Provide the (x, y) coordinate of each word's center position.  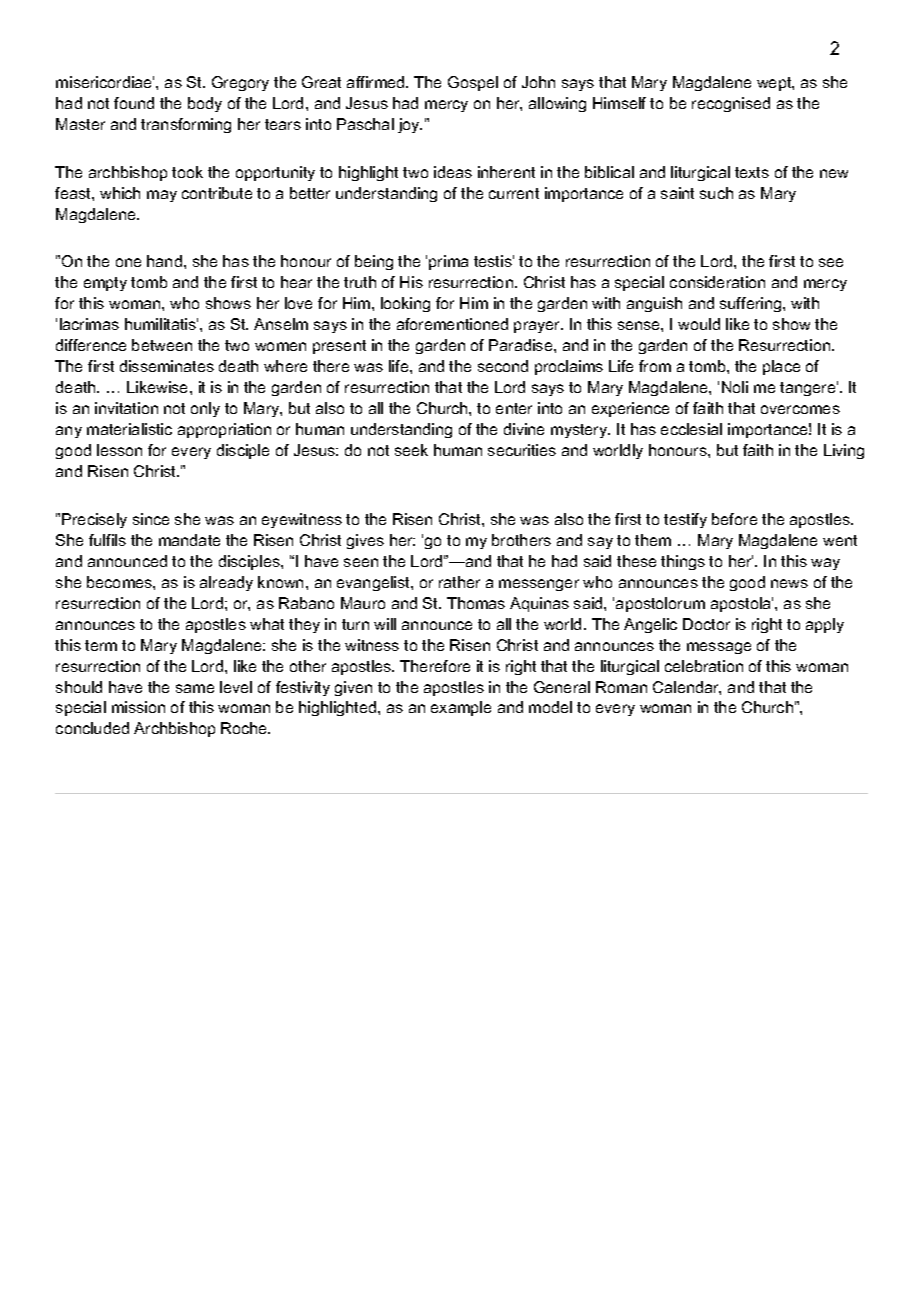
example (461, 708)
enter (514, 408)
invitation (126, 408)
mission (138, 707)
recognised (731, 104)
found (134, 103)
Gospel (473, 83)
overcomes (800, 409)
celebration (704, 666)
